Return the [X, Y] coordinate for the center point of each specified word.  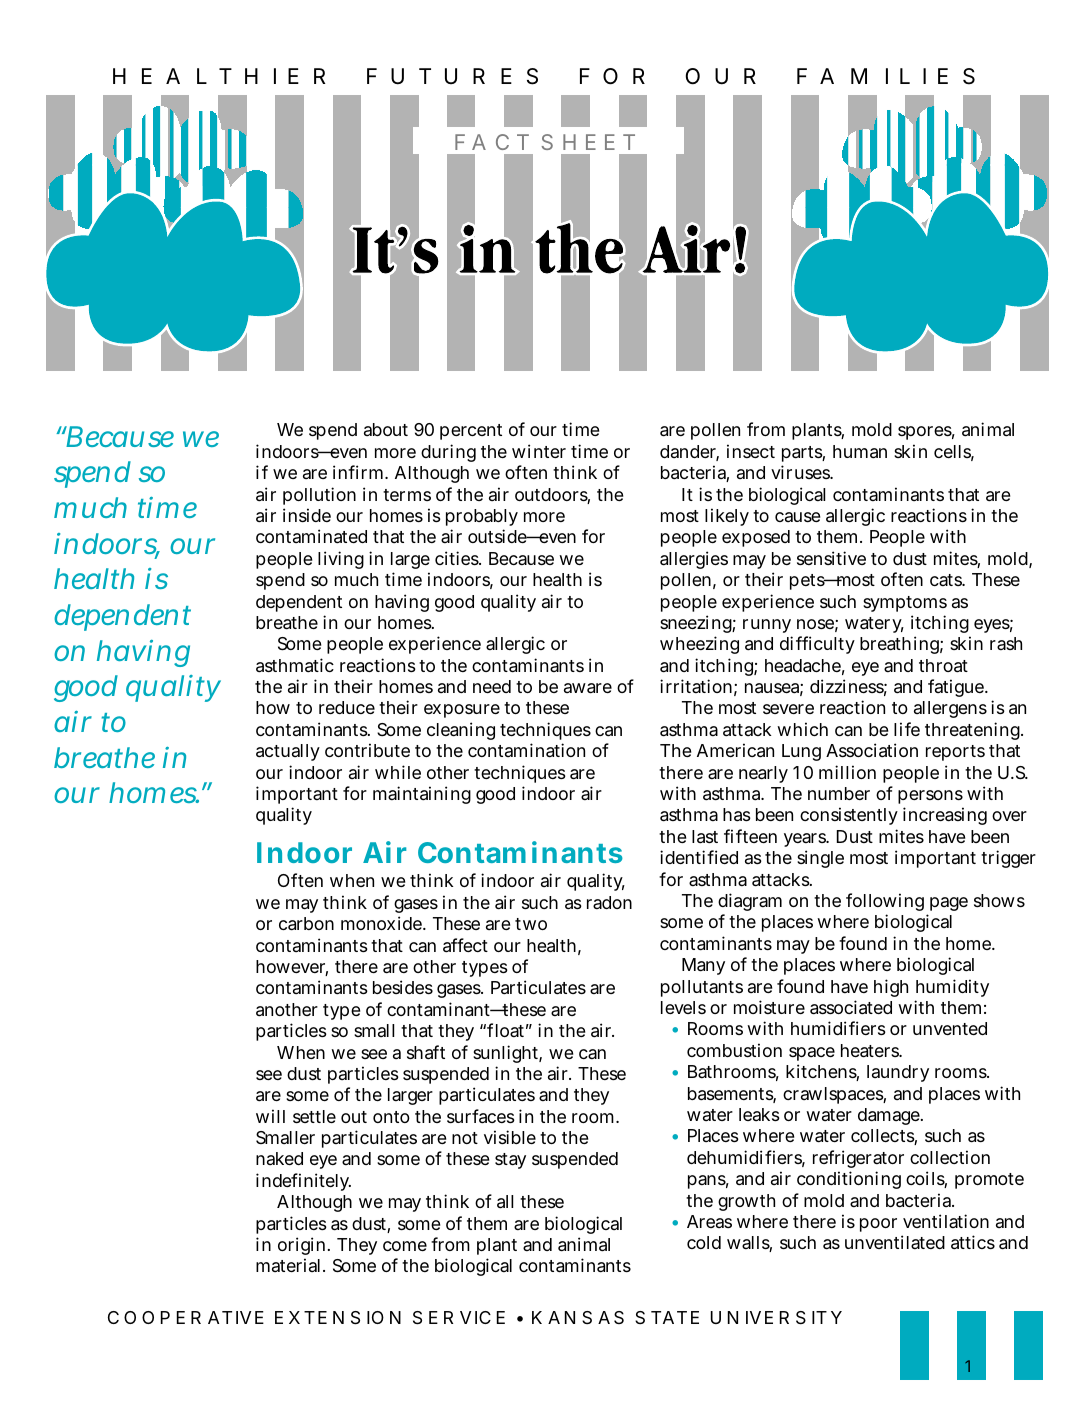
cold [704, 1242]
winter [539, 451]
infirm [358, 472]
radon [609, 902]
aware [588, 688]
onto [391, 1117]
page [949, 904]
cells [954, 453]
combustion [734, 1050]
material [288, 1265]
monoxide [382, 923]
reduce [347, 707]
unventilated [895, 1242]
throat [943, 666]
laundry [898, 1073]
